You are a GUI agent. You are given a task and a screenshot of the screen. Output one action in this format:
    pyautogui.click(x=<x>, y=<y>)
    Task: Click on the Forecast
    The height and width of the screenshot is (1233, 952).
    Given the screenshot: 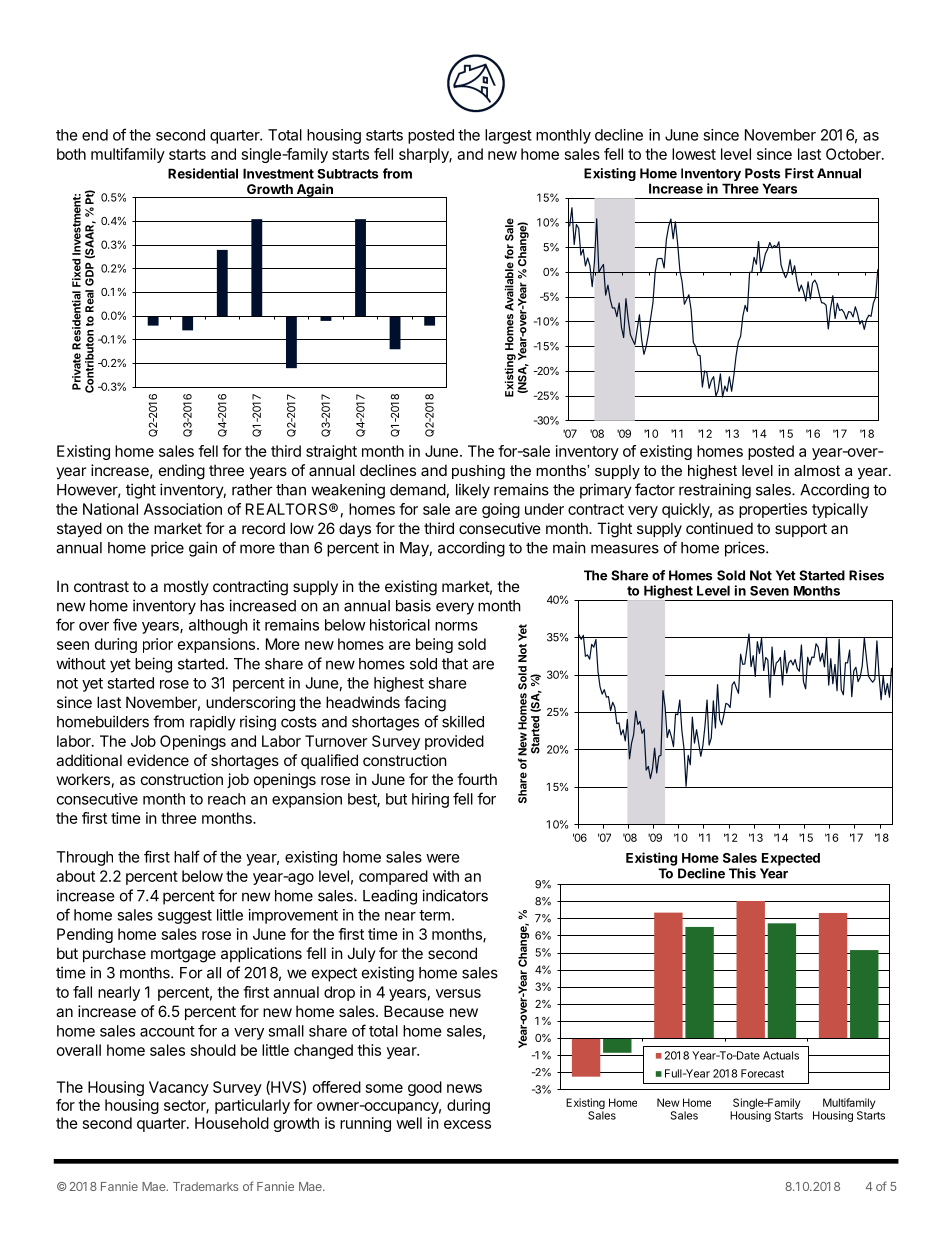 What is the action you would take?
    pyautogui.click(x=762, y=1073)
